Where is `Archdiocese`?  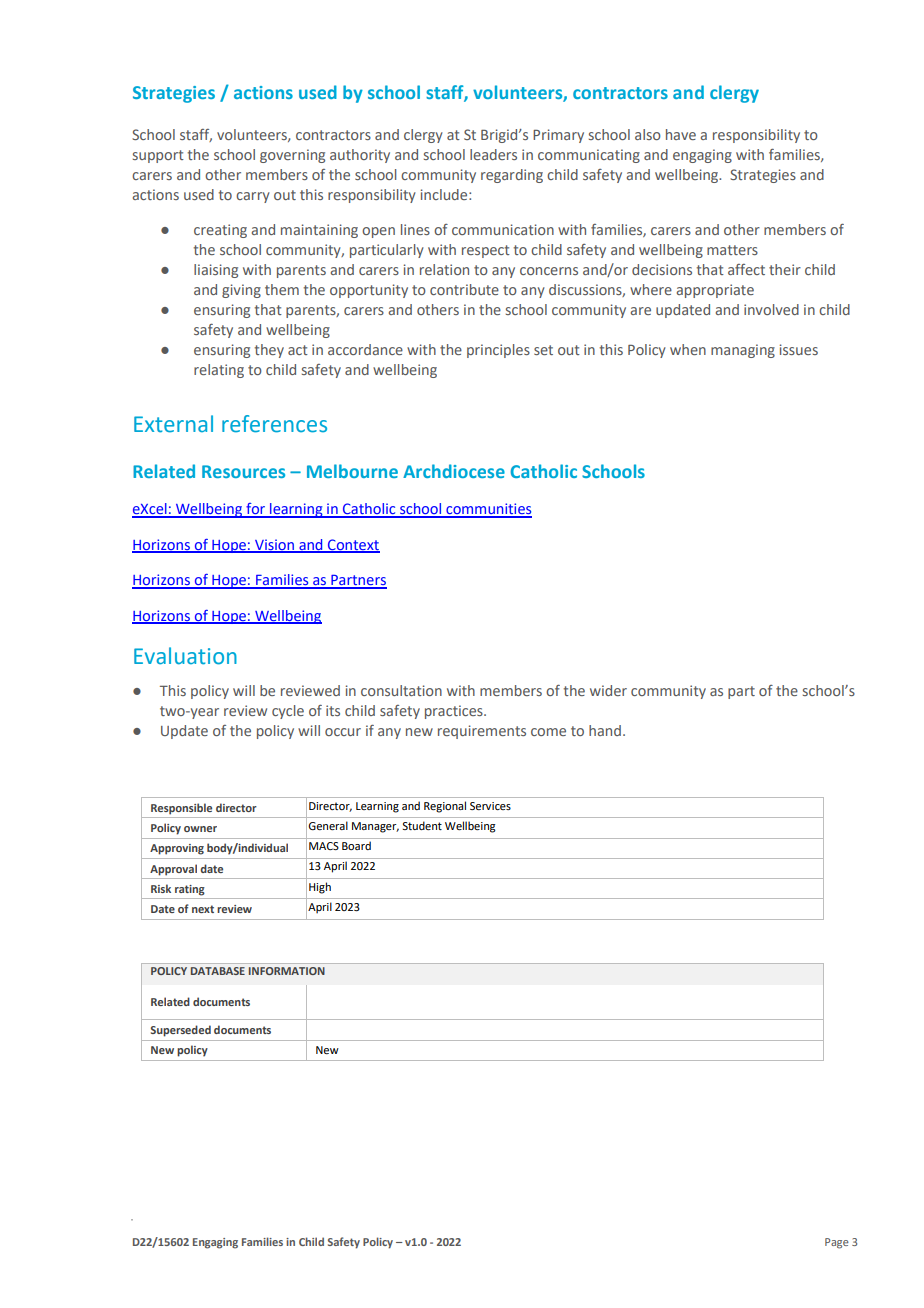
Archdiocese is located at coordinates (454, 471).
